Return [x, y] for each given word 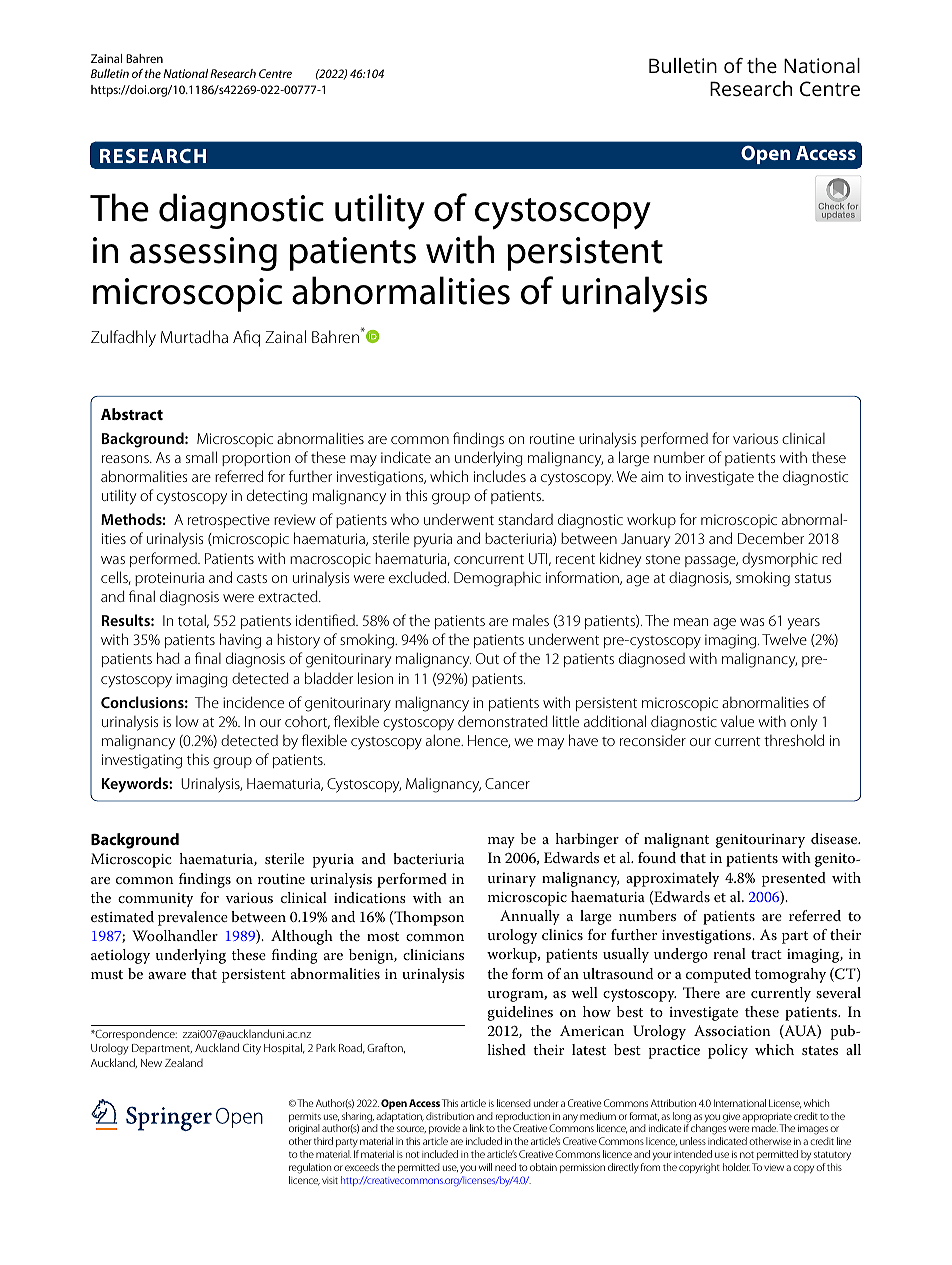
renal [729, 953]
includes [500, 476]
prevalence [193, 918]
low [187, 721]
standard [525, 519]
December [771, 538]
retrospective [229, 521]
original [304, 1131]
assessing [203, 254]
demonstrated [503, 721]
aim [652, 476]
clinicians [433, 954]
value [737, 721]
